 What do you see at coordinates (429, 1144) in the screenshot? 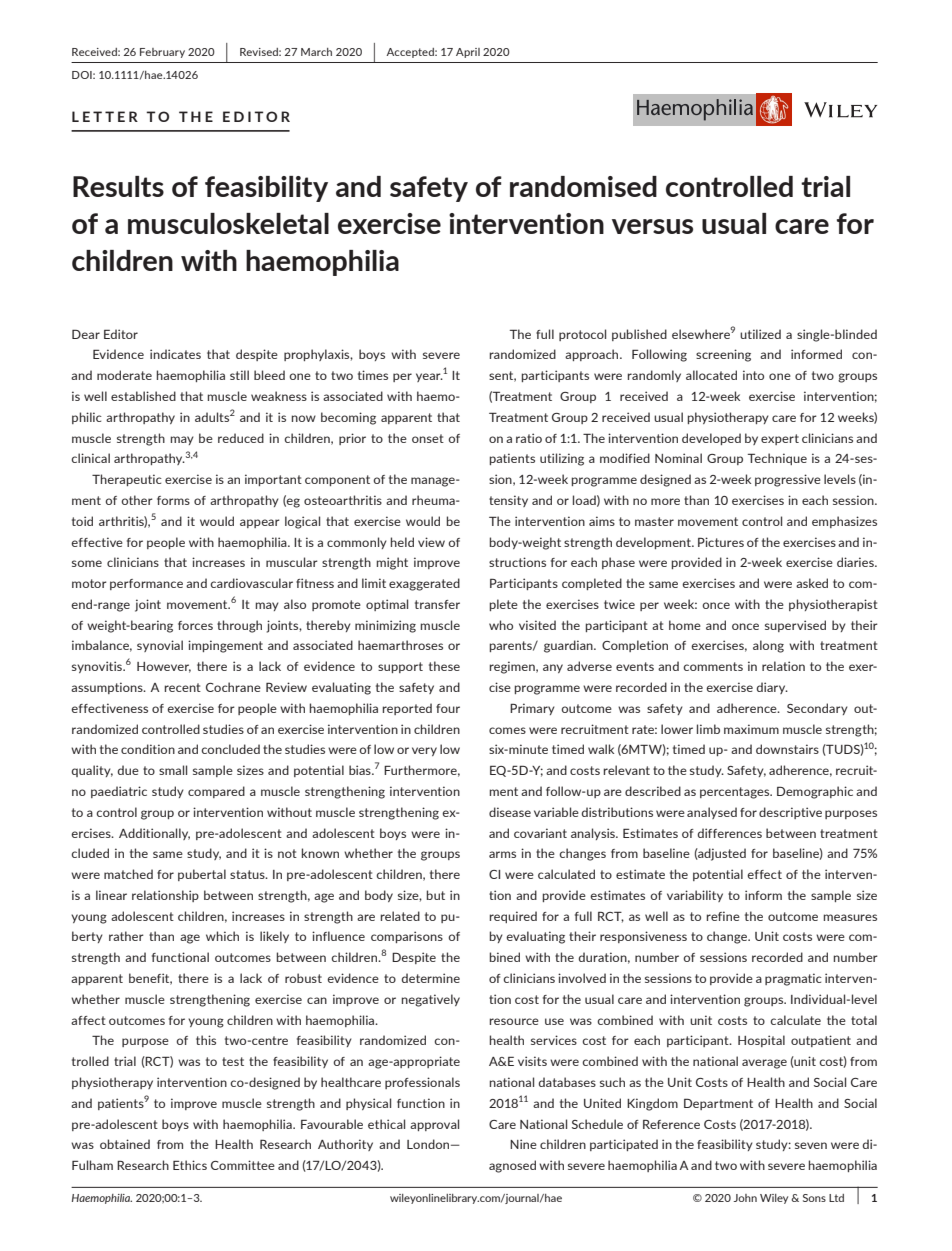
I see `London` at bounding box center [429, 1144].
